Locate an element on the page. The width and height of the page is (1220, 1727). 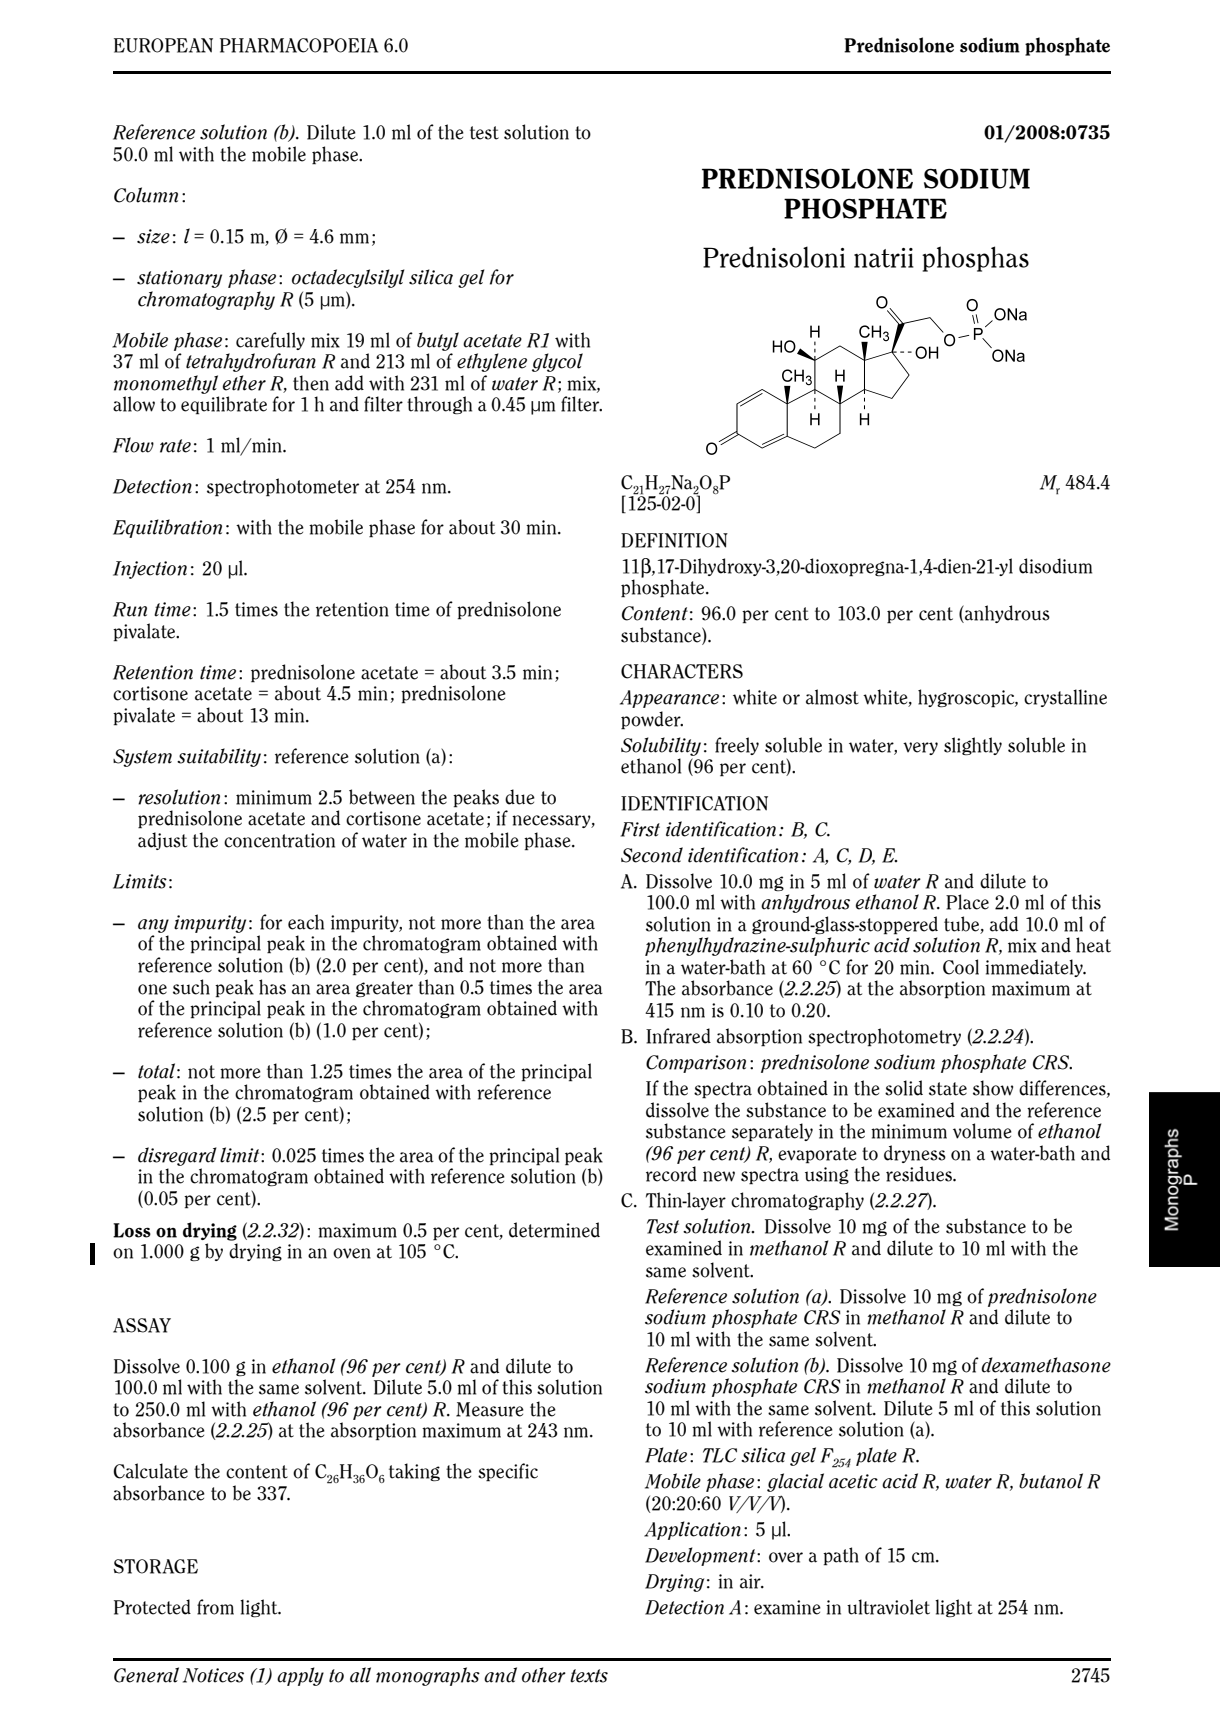
determined is located at coordinates (554, 1230).
